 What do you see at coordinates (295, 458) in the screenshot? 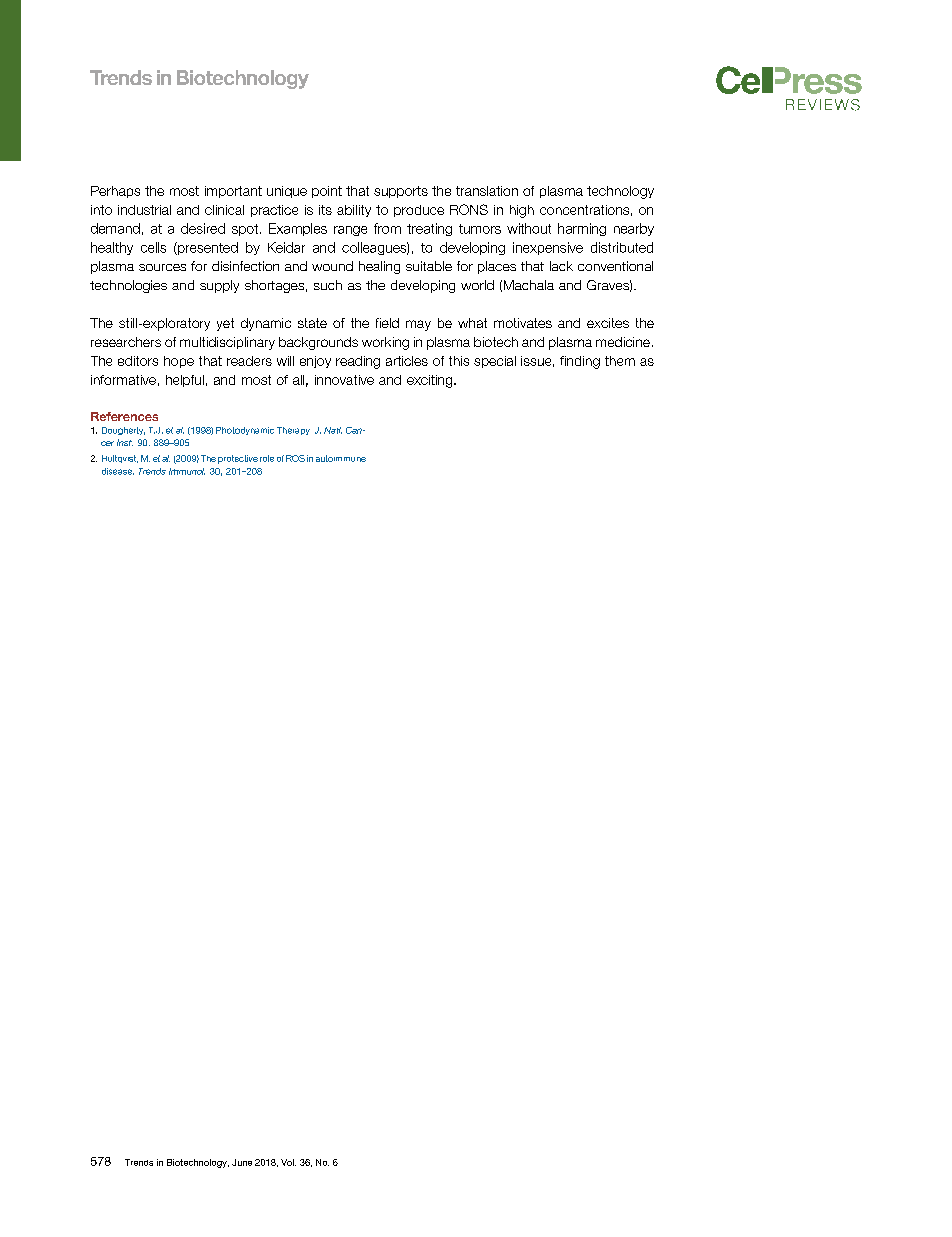
I see `ROS` at bounding box center [295, 458].
